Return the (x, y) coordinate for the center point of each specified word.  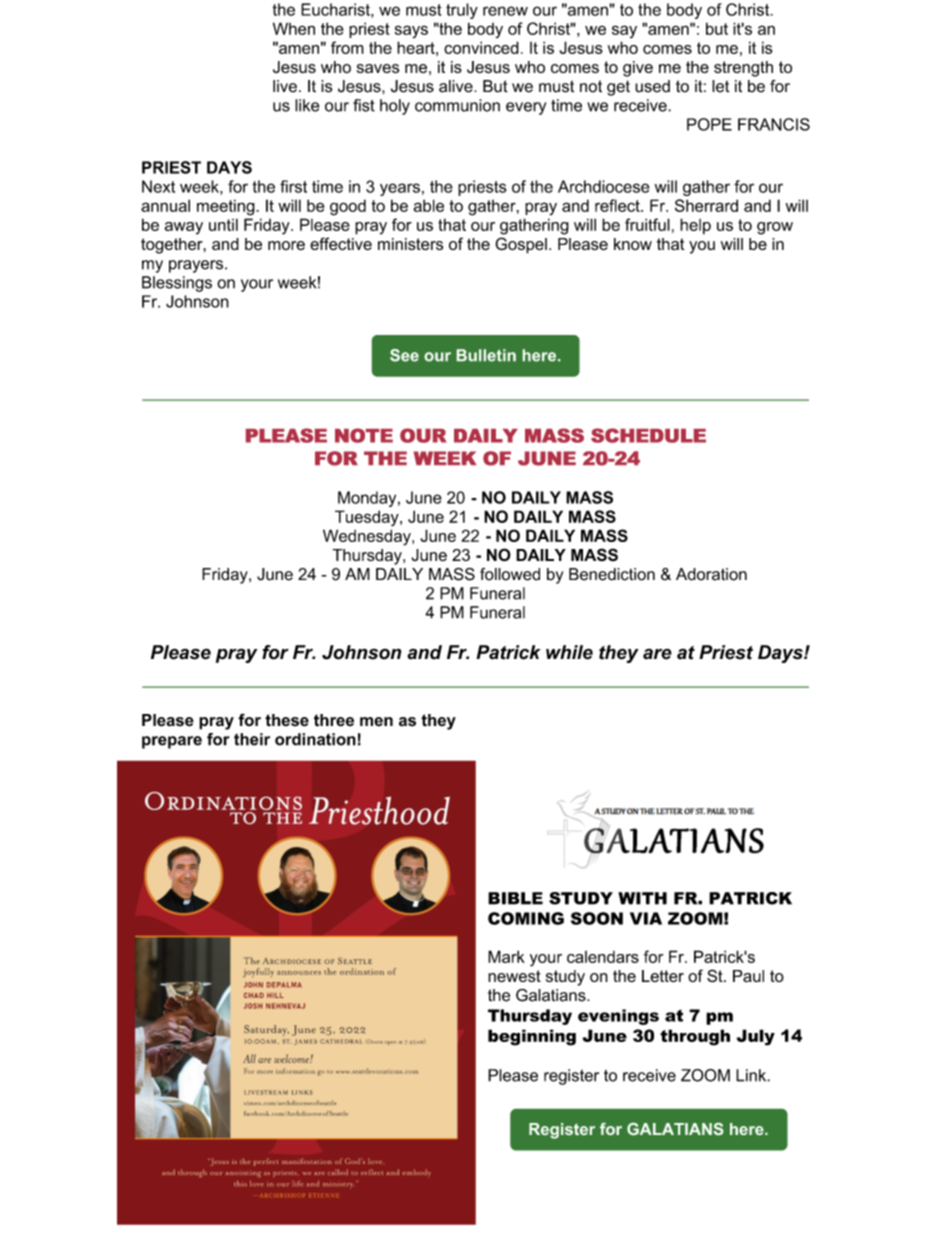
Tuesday (368, 518)
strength (743, 69)
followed (510, 574)
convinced (481, 47)
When (294, 28)
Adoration (711, 574)
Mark (506, 956)
